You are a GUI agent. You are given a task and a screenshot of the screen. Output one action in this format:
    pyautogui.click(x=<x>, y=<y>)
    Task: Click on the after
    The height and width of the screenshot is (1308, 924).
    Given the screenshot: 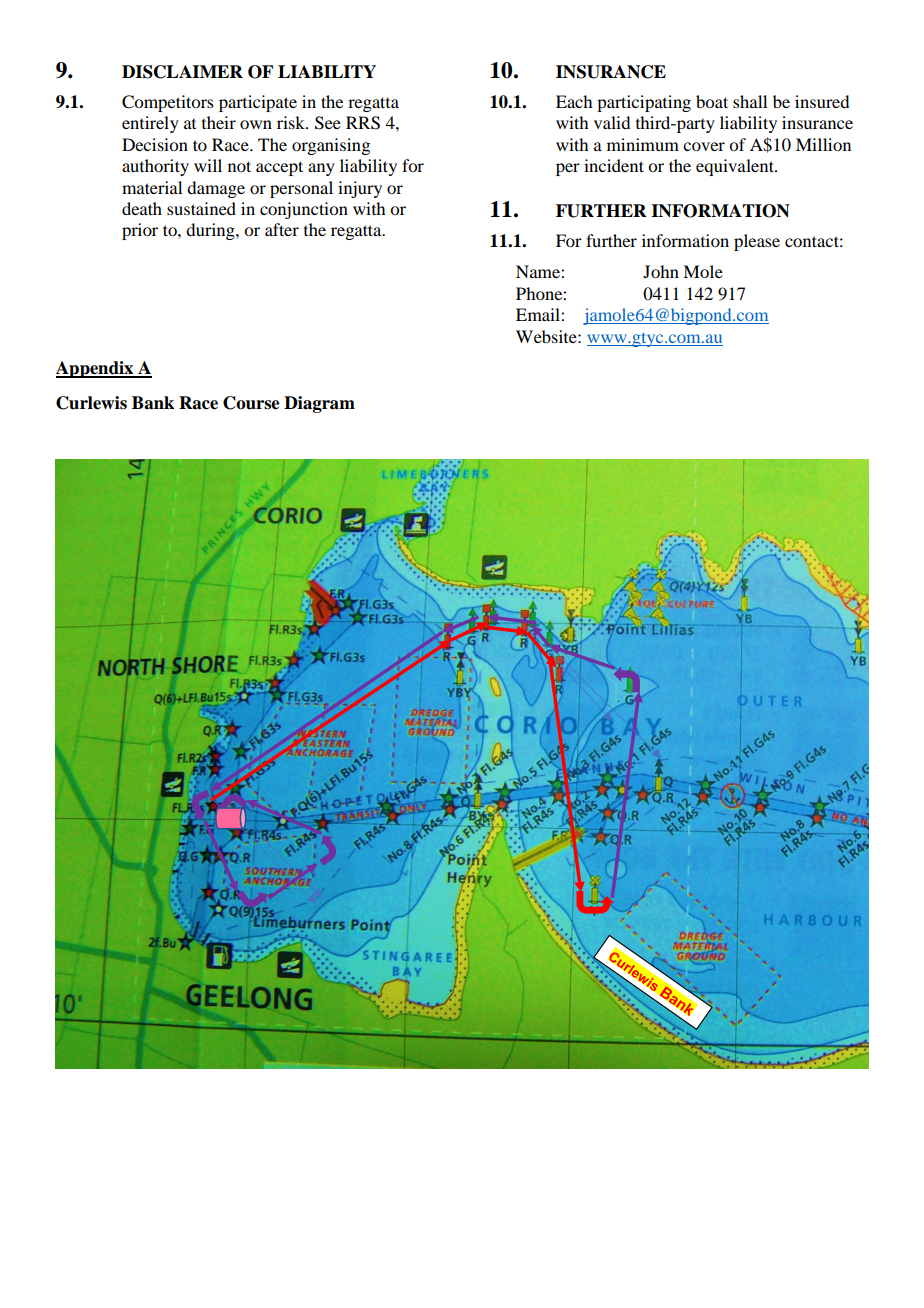 What is the action you would take?
    pyautogui.click(x=282, y=229)
